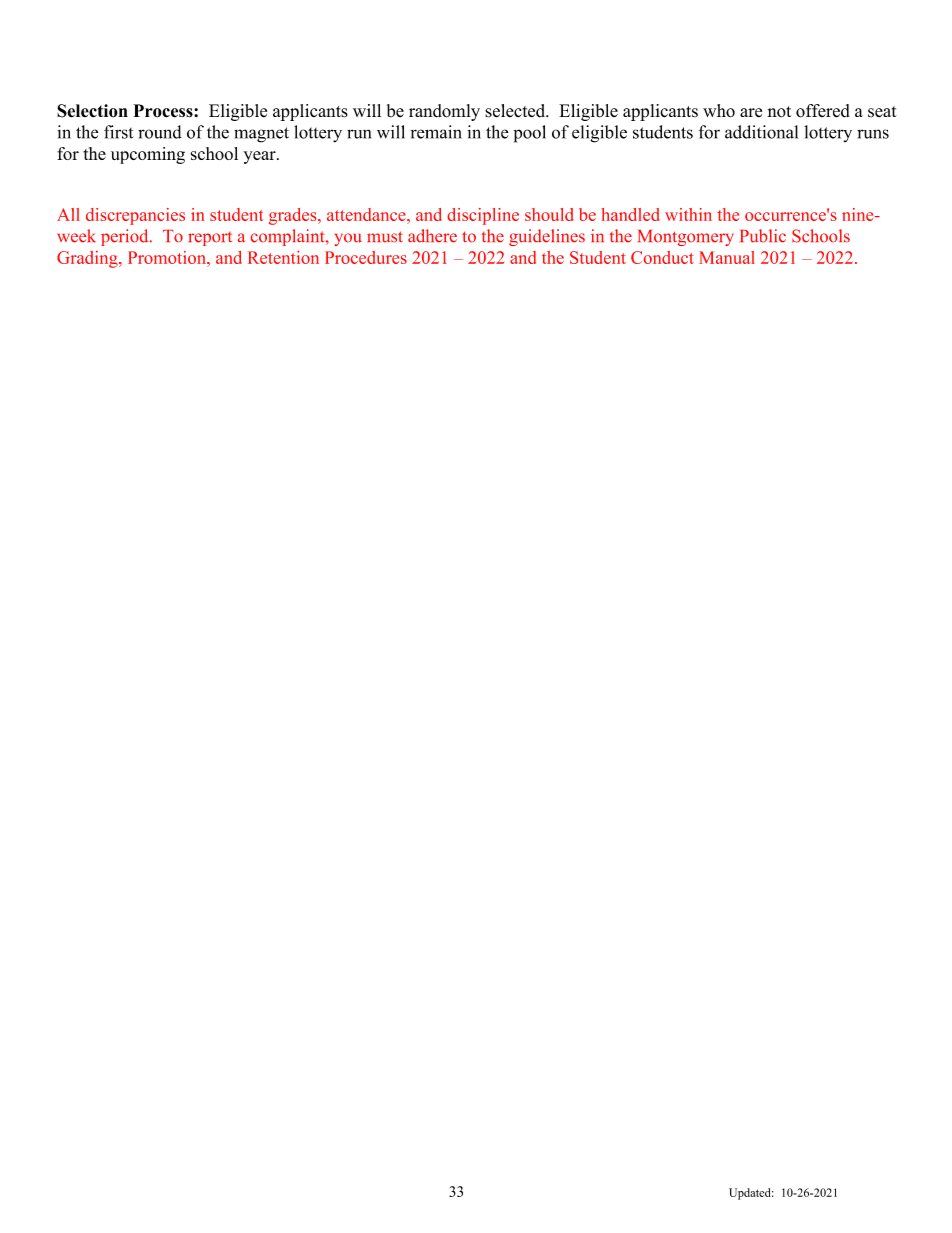 This screenshot has width=952, height=1233. I want to click on randomly, so click(444, 112).
